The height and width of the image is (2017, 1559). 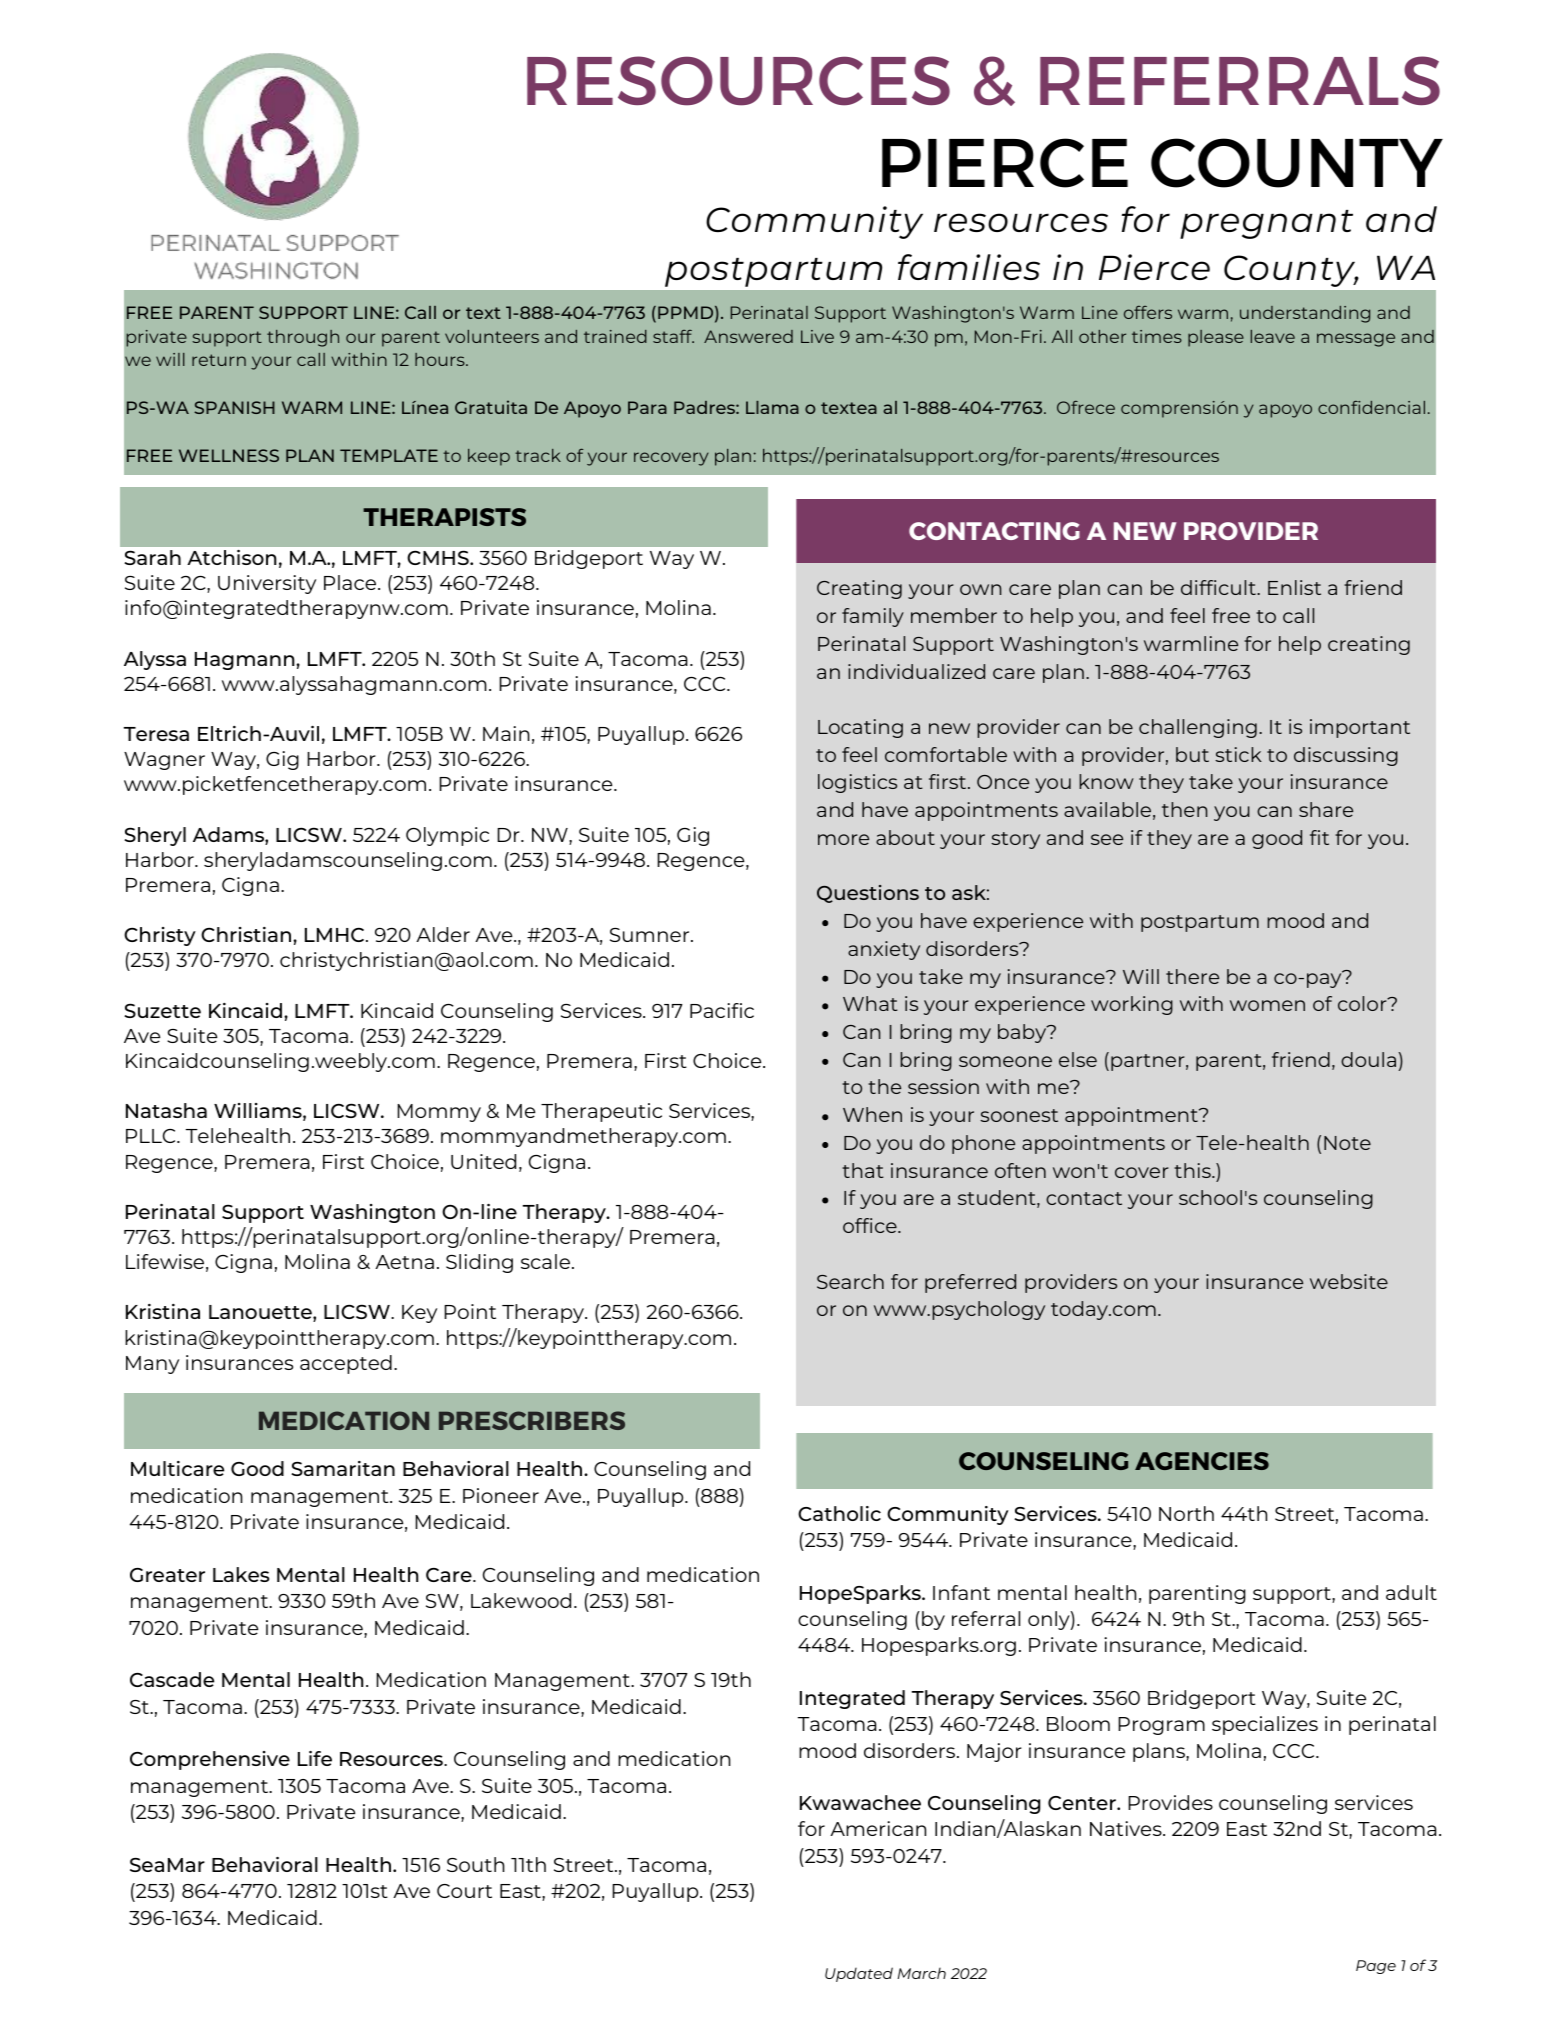 I want to click on more, so click(x=843, y=839).
